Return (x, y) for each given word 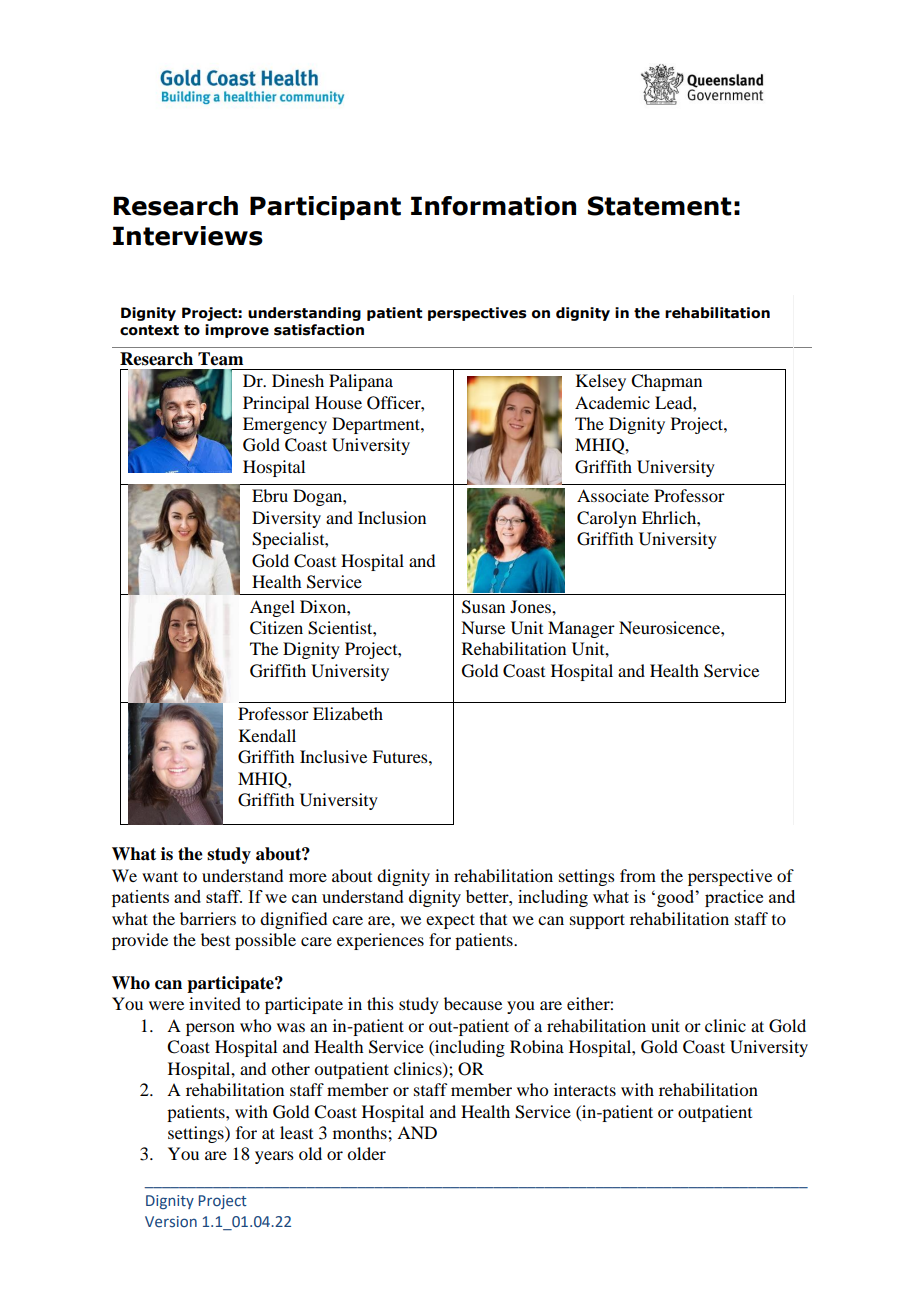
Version (171, 1221)
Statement (659, 206)
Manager (581, 629)
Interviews (188, 236)
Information (493, 206)
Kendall (267, 735)
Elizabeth (348, 713)
